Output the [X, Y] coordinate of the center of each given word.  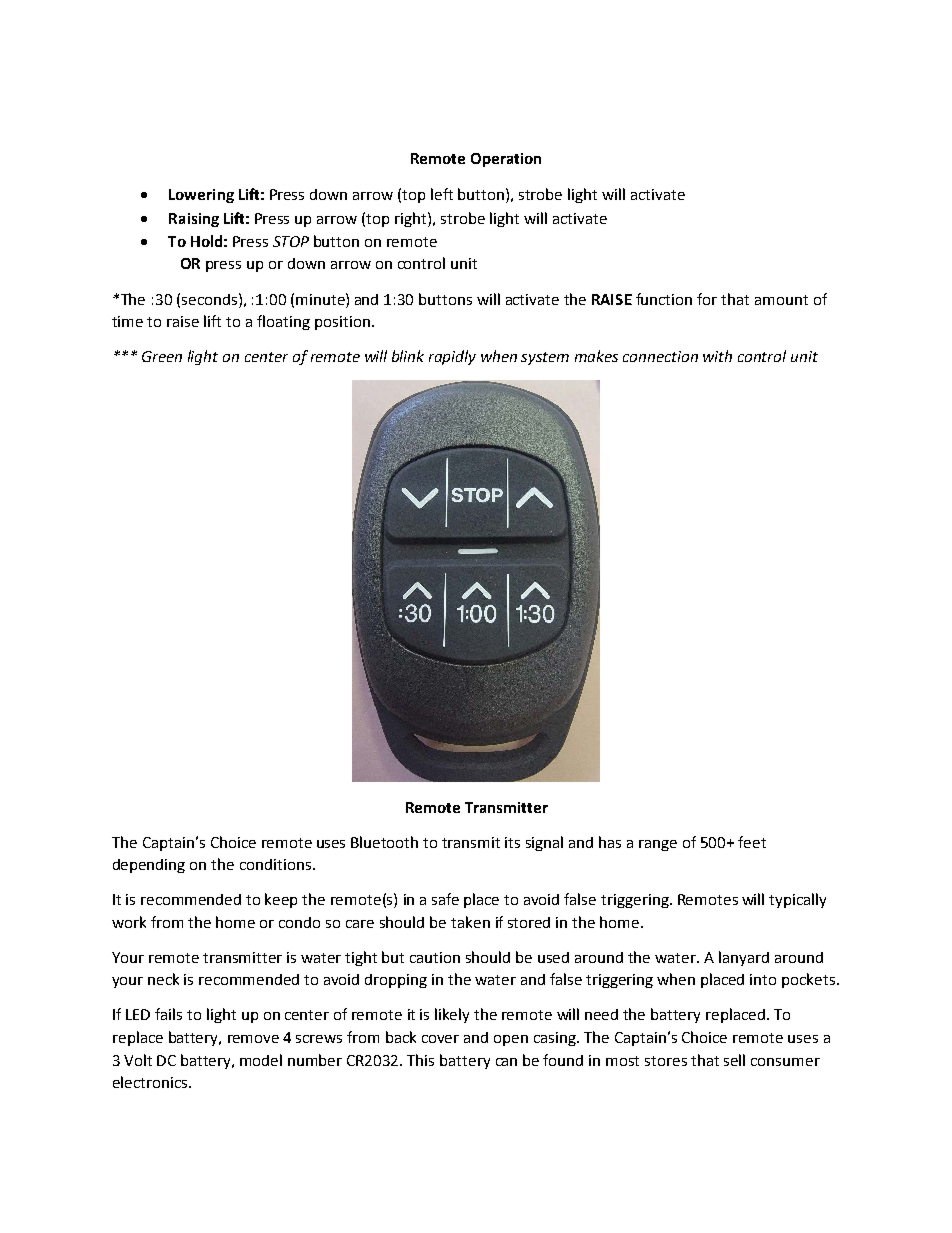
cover [440, 1039]
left [442, 194]
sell [734, 1060]
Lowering [201, 196]
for [707, 299]
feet [752, 842]
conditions [277, 864]
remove [253, 1039]
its [512, 842]
